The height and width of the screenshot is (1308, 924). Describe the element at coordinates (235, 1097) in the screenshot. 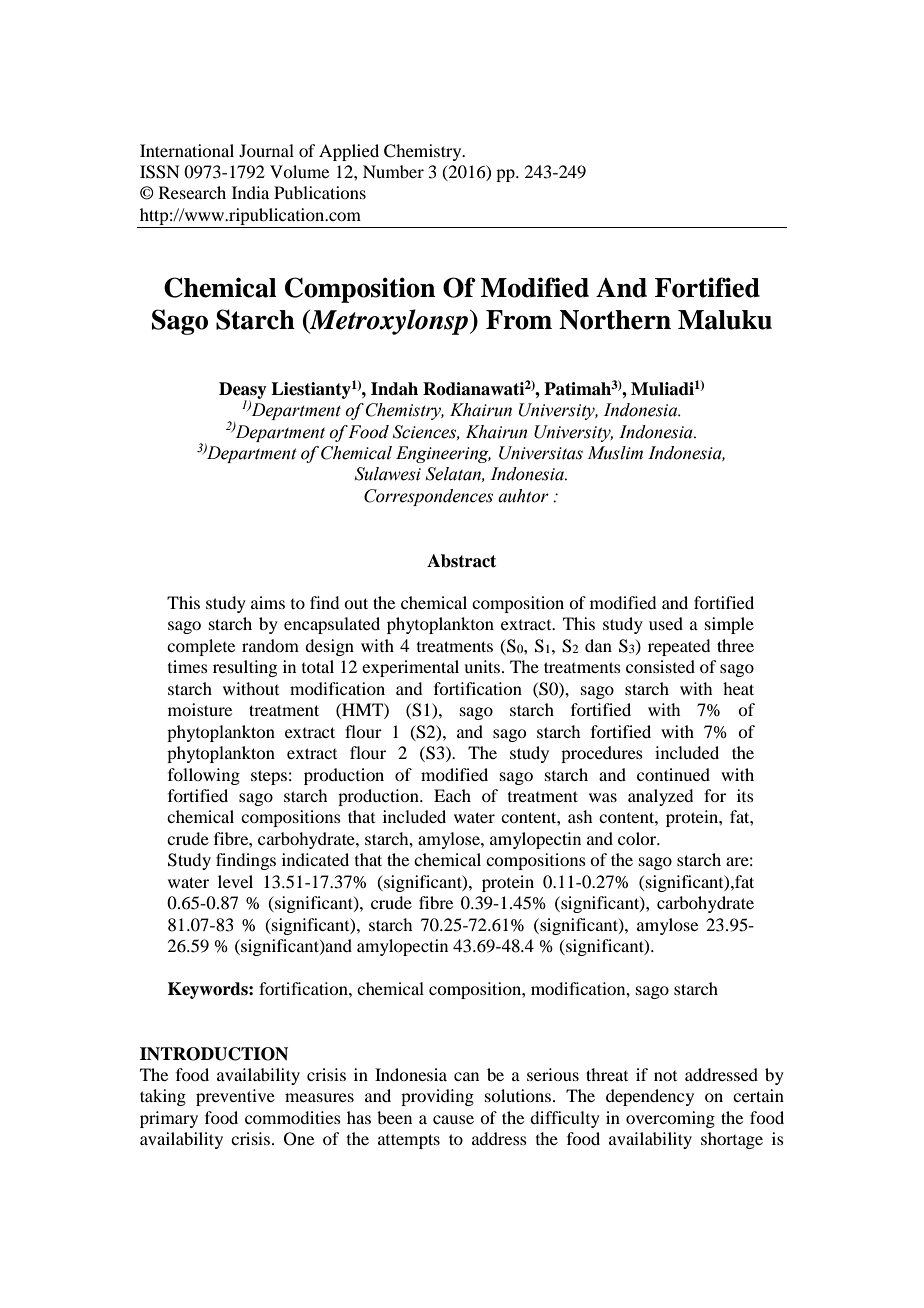

I see `preventive` at that location.
